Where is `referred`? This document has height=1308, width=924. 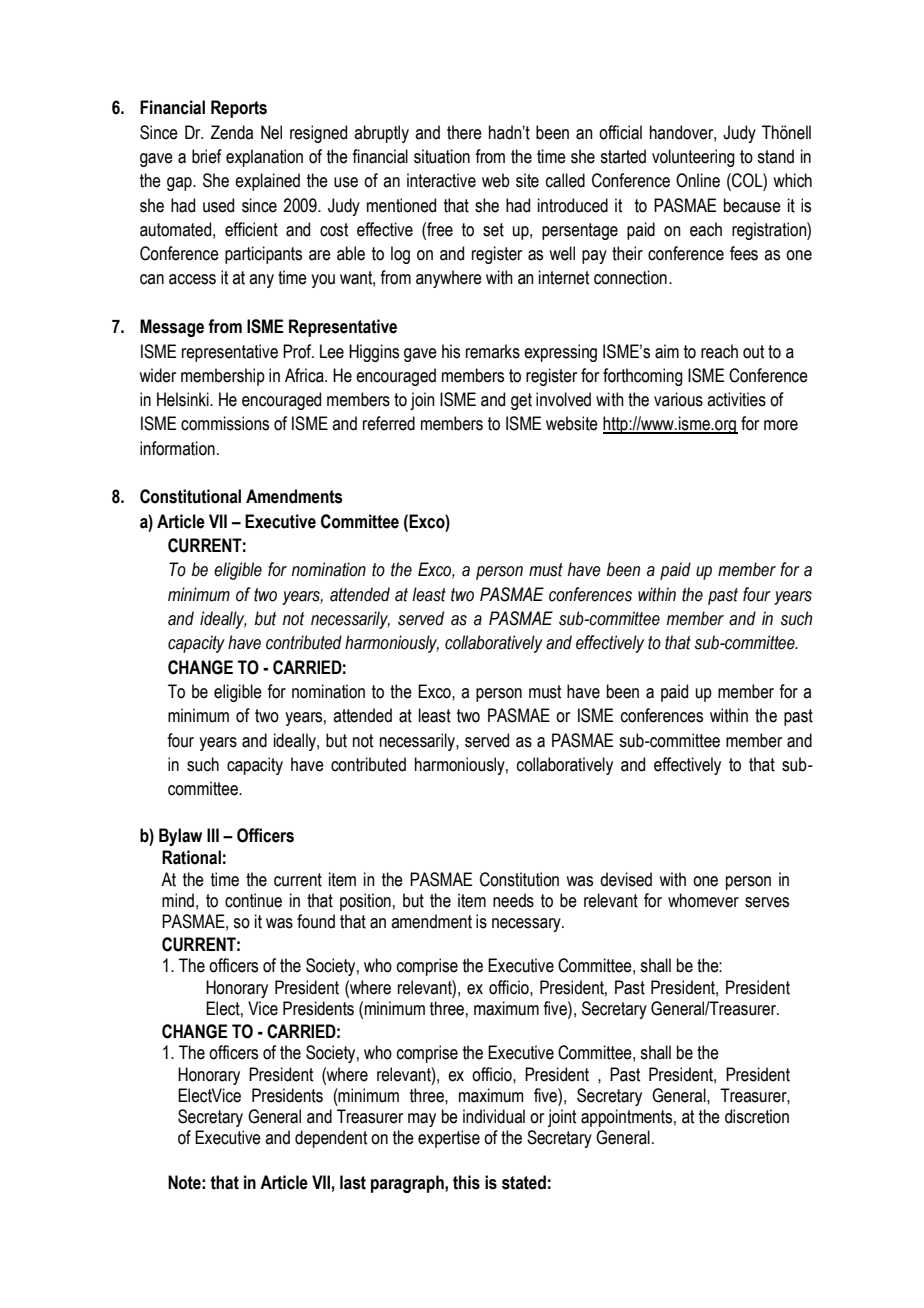
referred is located at coordinates (389, 423).
